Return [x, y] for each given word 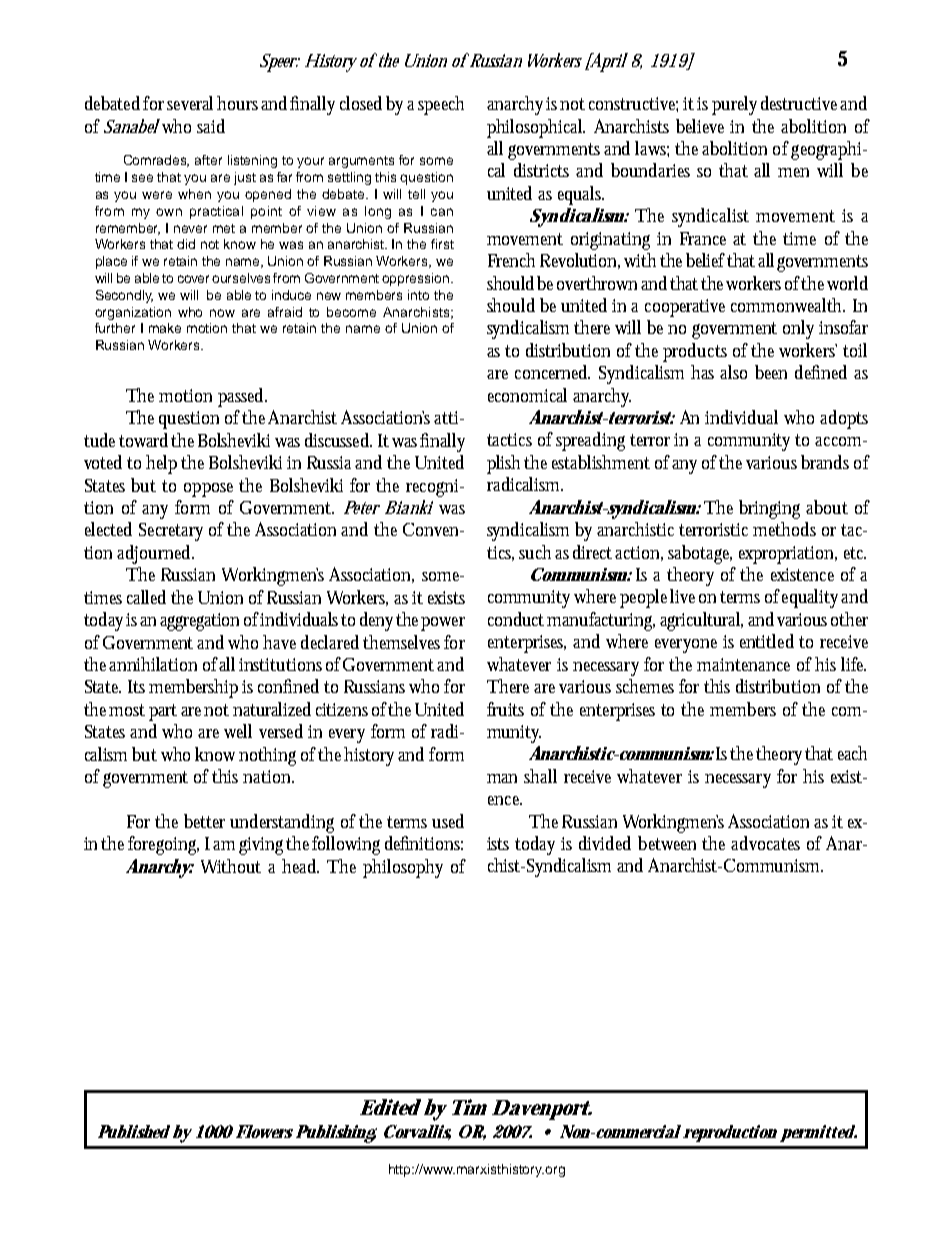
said [211, 126]
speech [441, 105]
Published [134, 1131]
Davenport [541, 1110]
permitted [818, 1133]
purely [734, 105]
